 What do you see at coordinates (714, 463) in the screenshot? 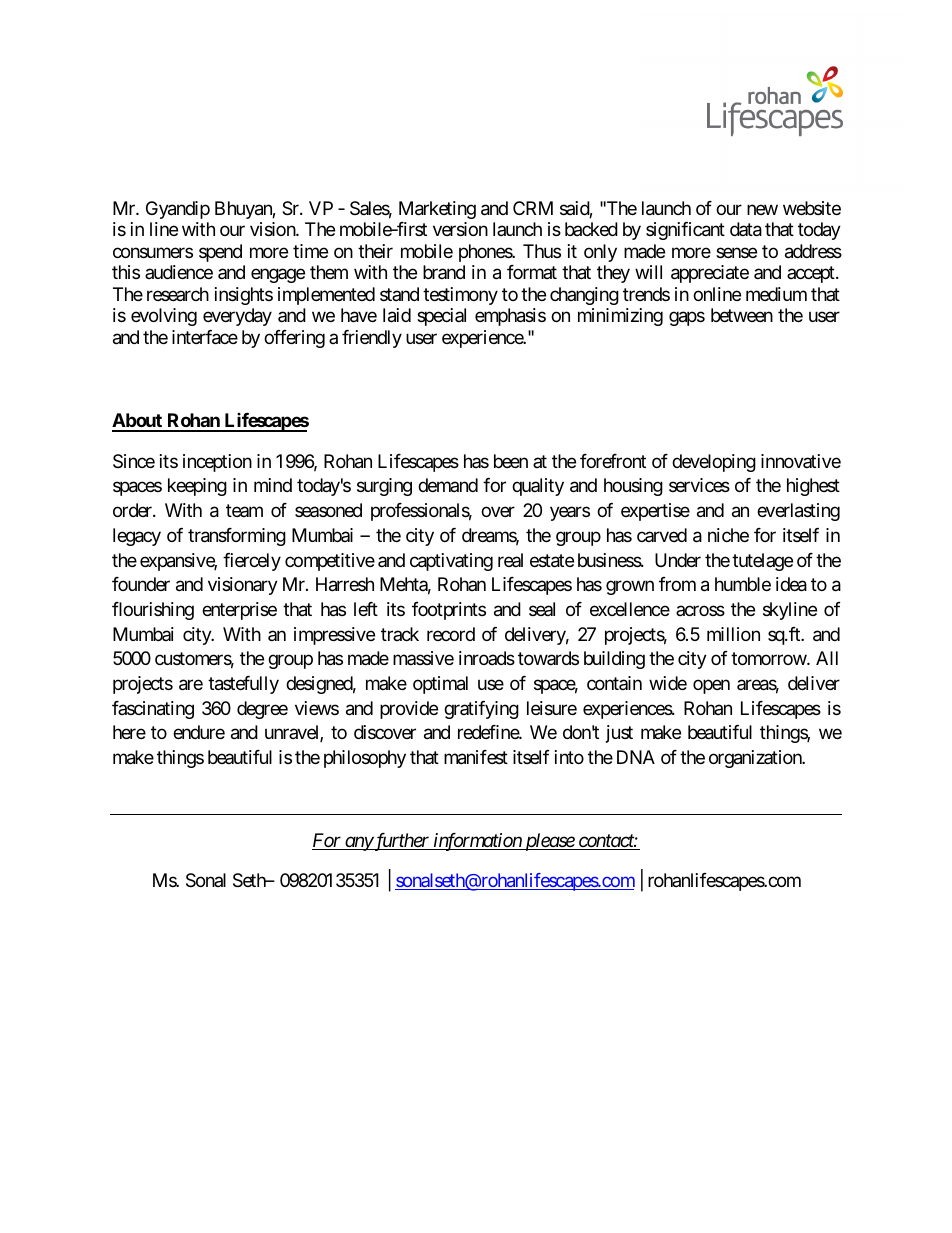
I see `developing` at bounding box center [714, 463].
